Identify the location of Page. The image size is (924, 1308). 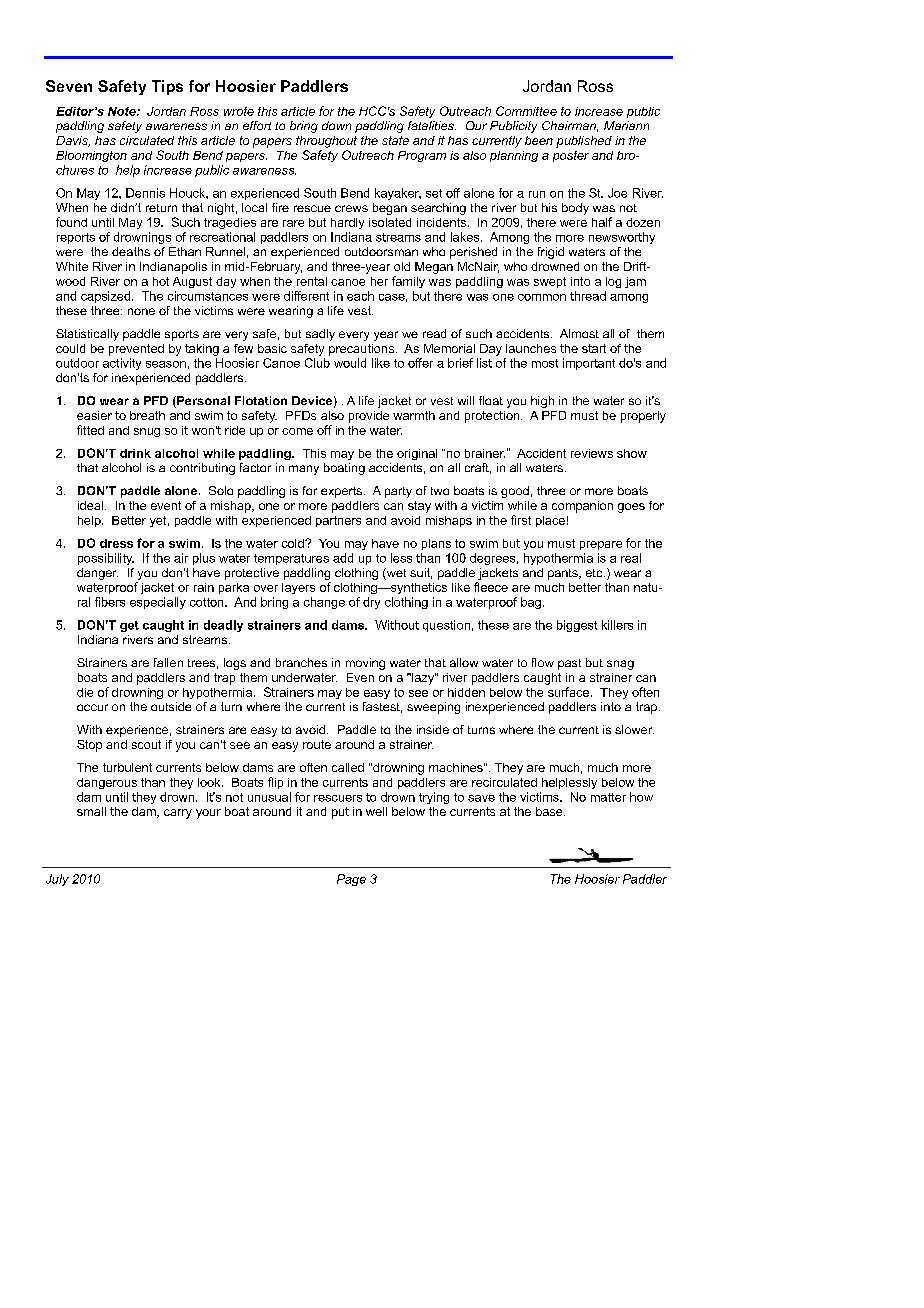
(351, 880).
